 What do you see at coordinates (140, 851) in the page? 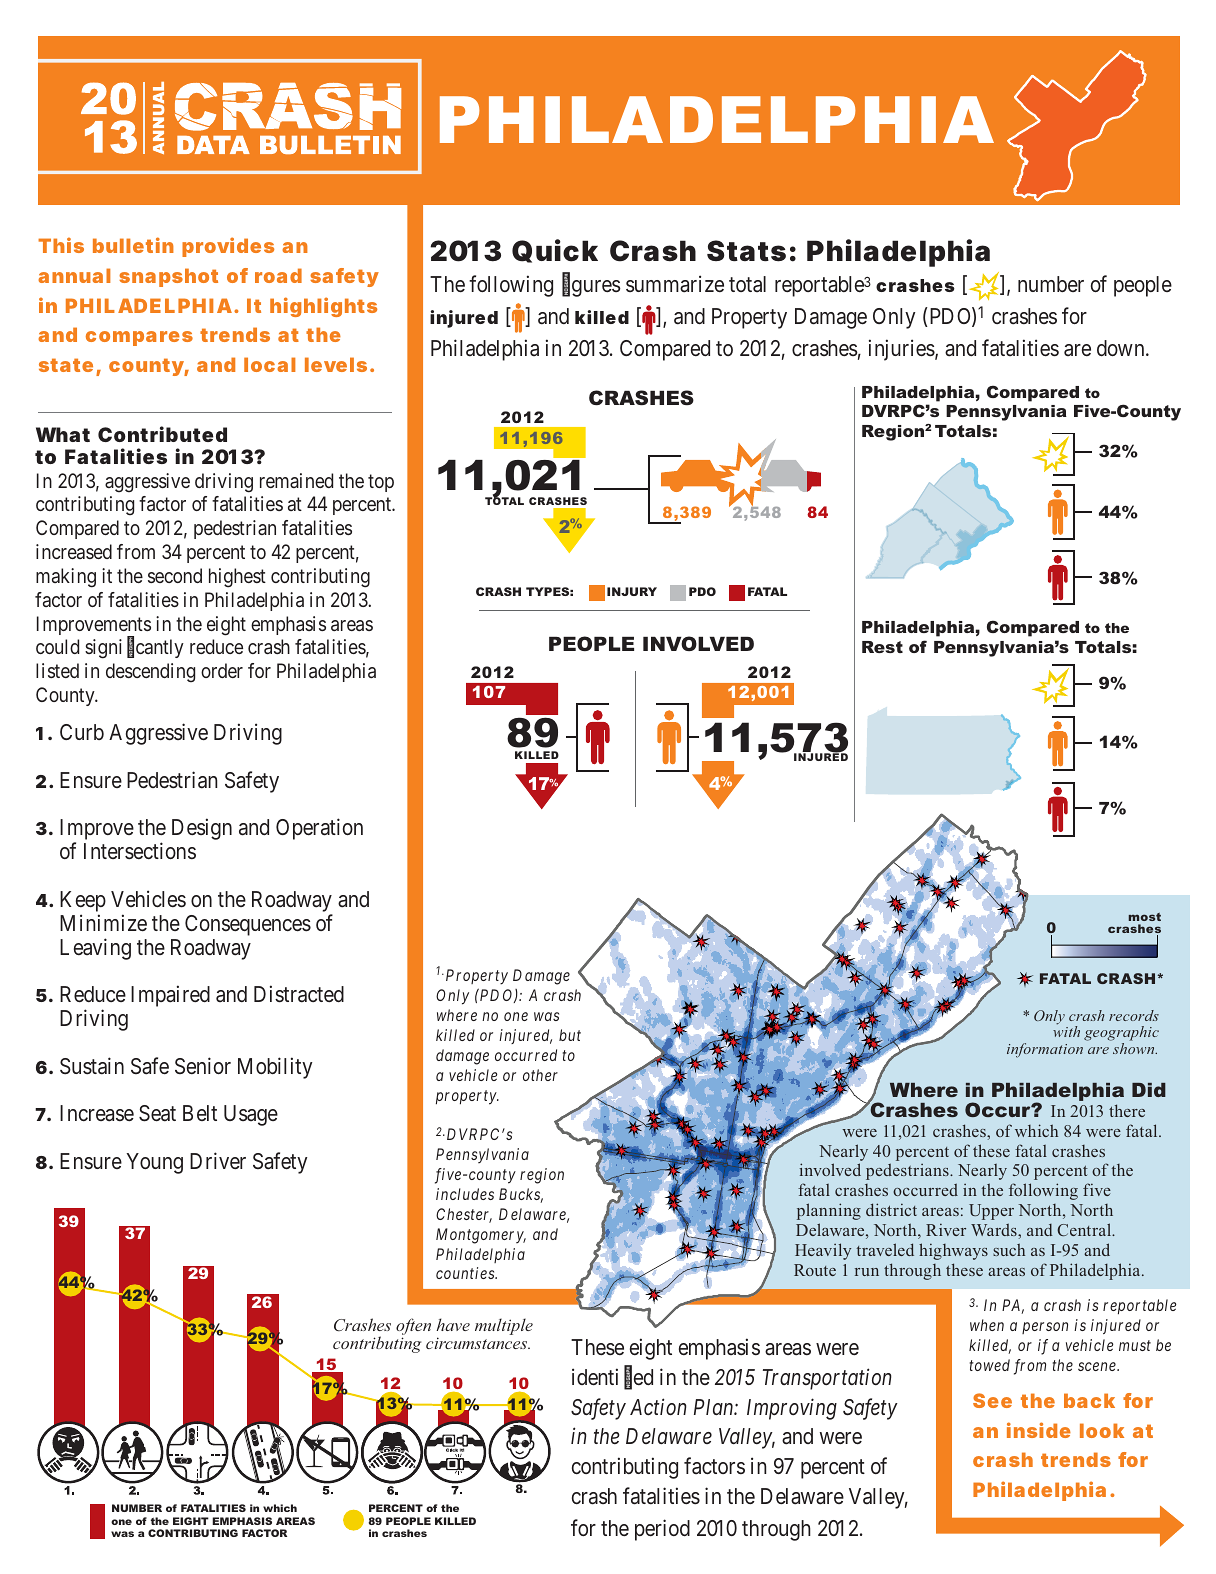
I see `Intersections` at bounding box center [140, 851].
